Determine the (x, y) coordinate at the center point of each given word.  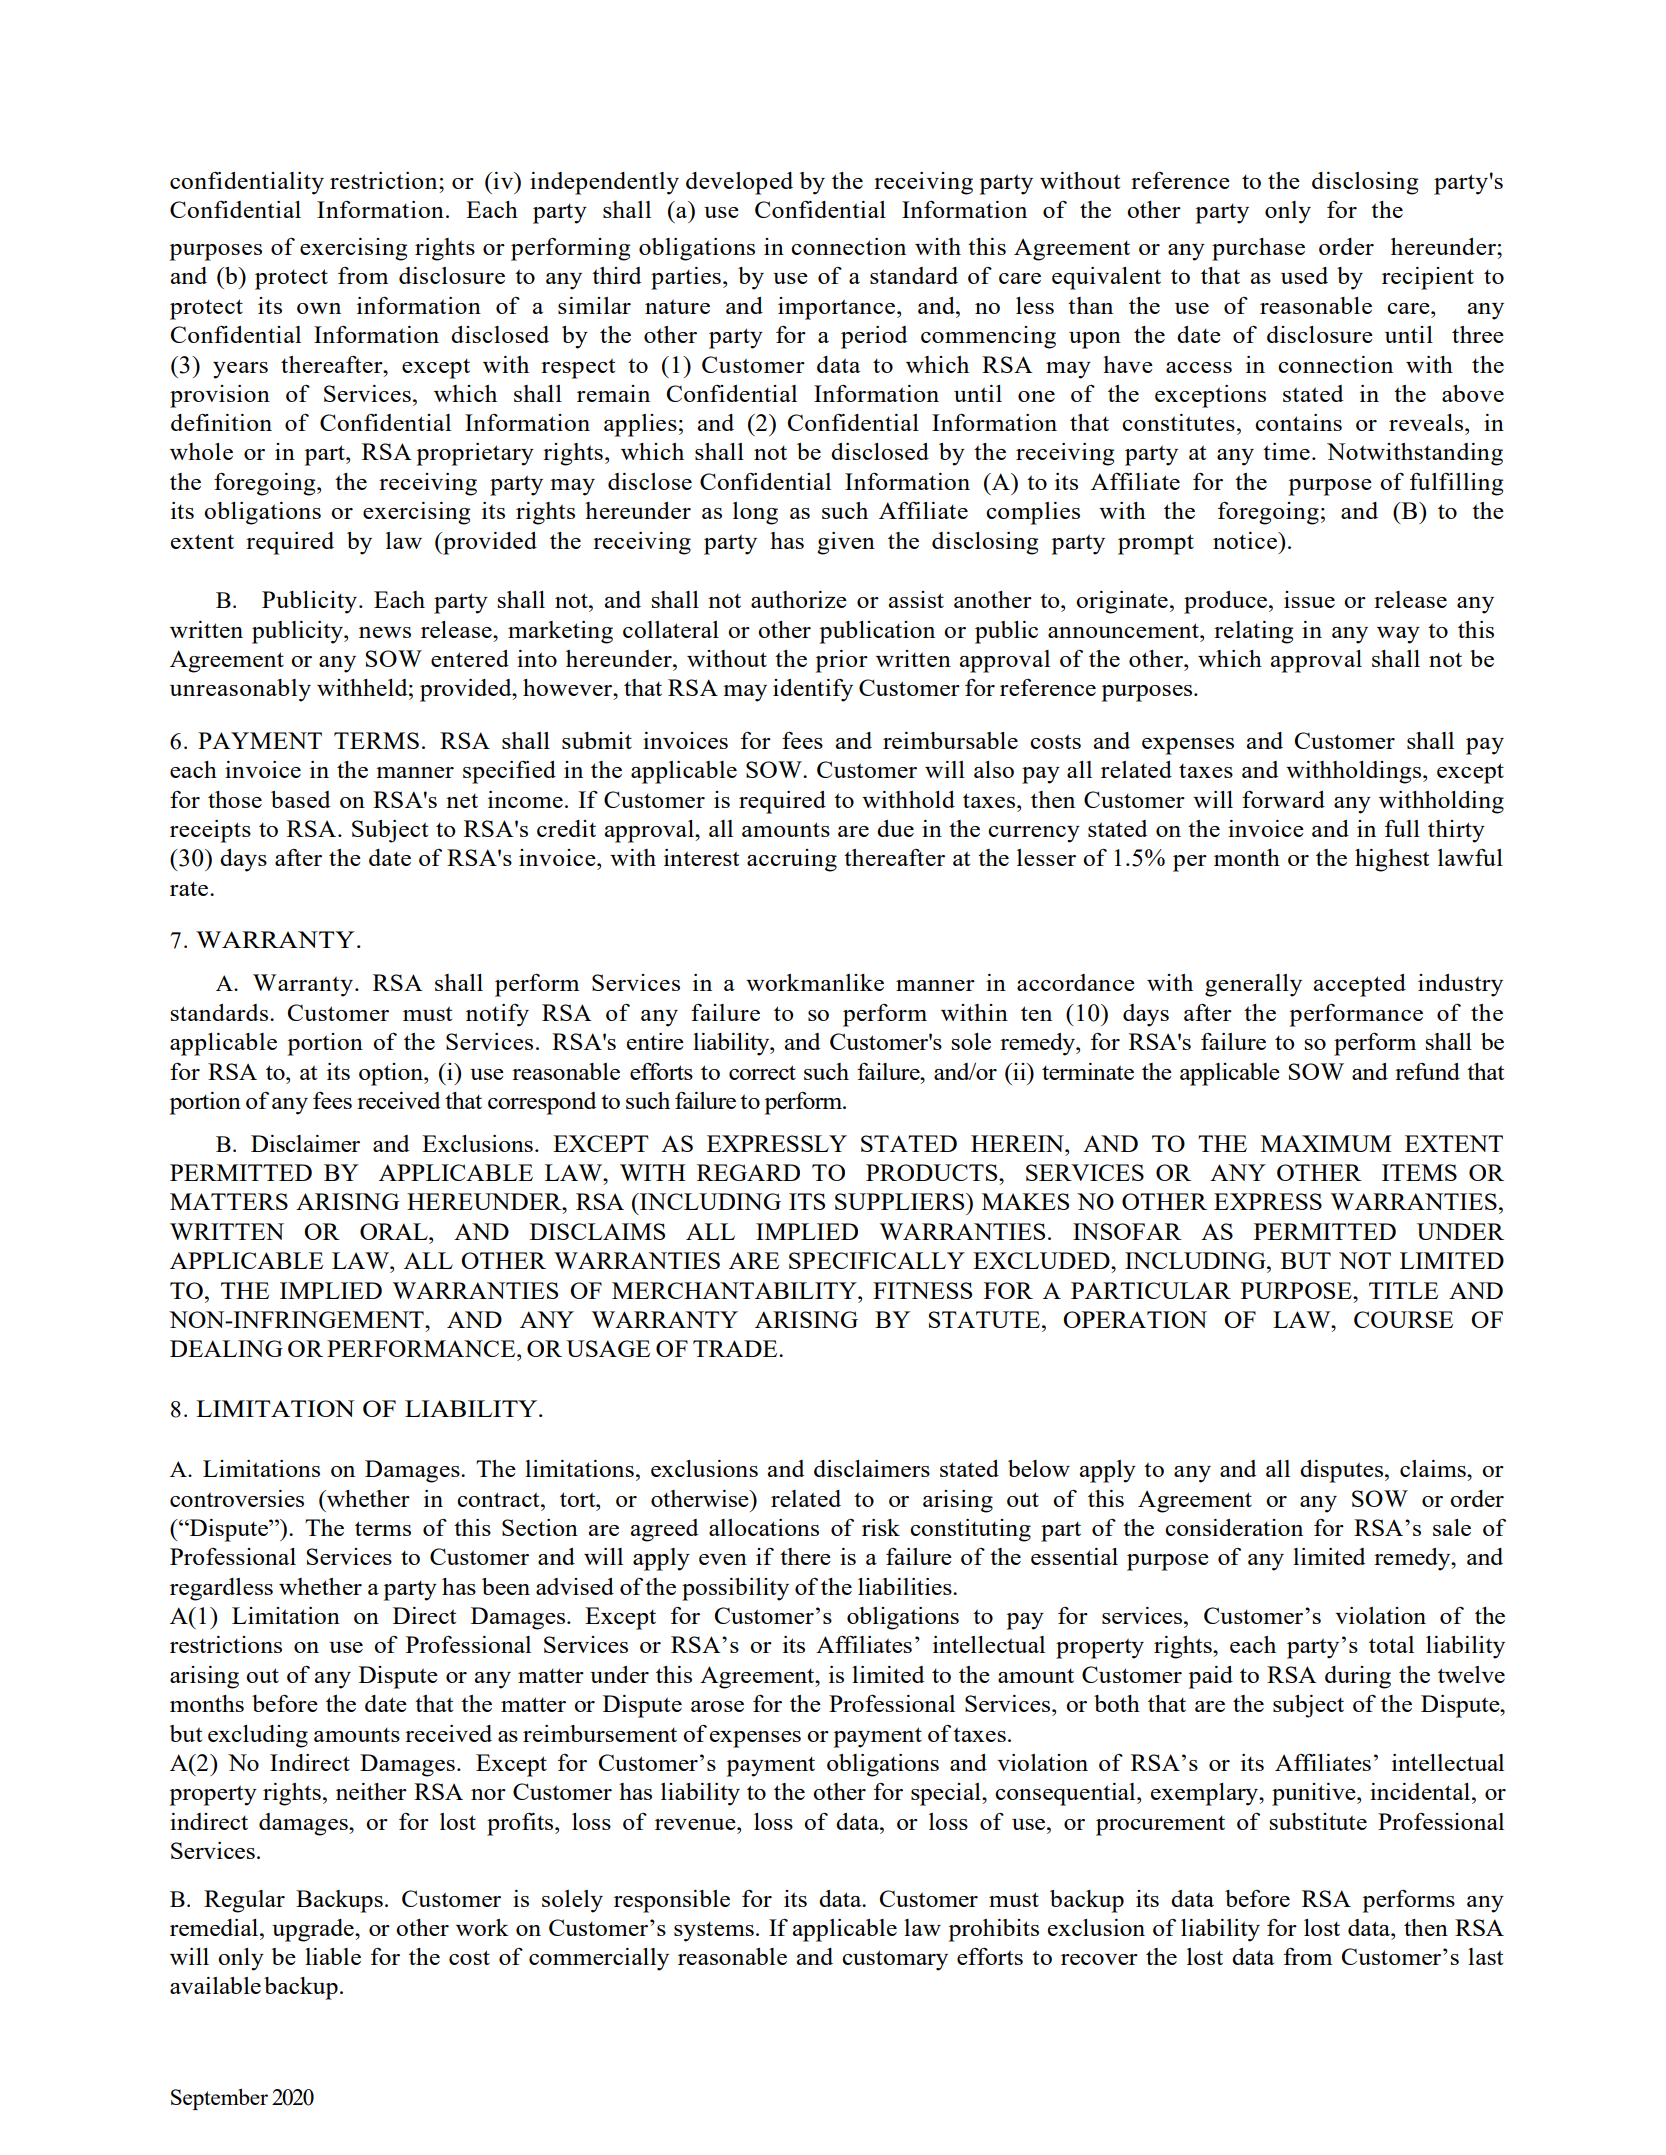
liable (333, 1956)
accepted (1360, 985)
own (319, 308)
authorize (799, 599)
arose (717, 1706)
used (1304, 275)
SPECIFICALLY (877, 1260)
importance (838, 308)
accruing (792, 860)
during (1358, 1677)
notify (497, 1015)
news (385, 632)
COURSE (1403, 1319)
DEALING (226, 1348)
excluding (258, 1736)
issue (1309, 599)
